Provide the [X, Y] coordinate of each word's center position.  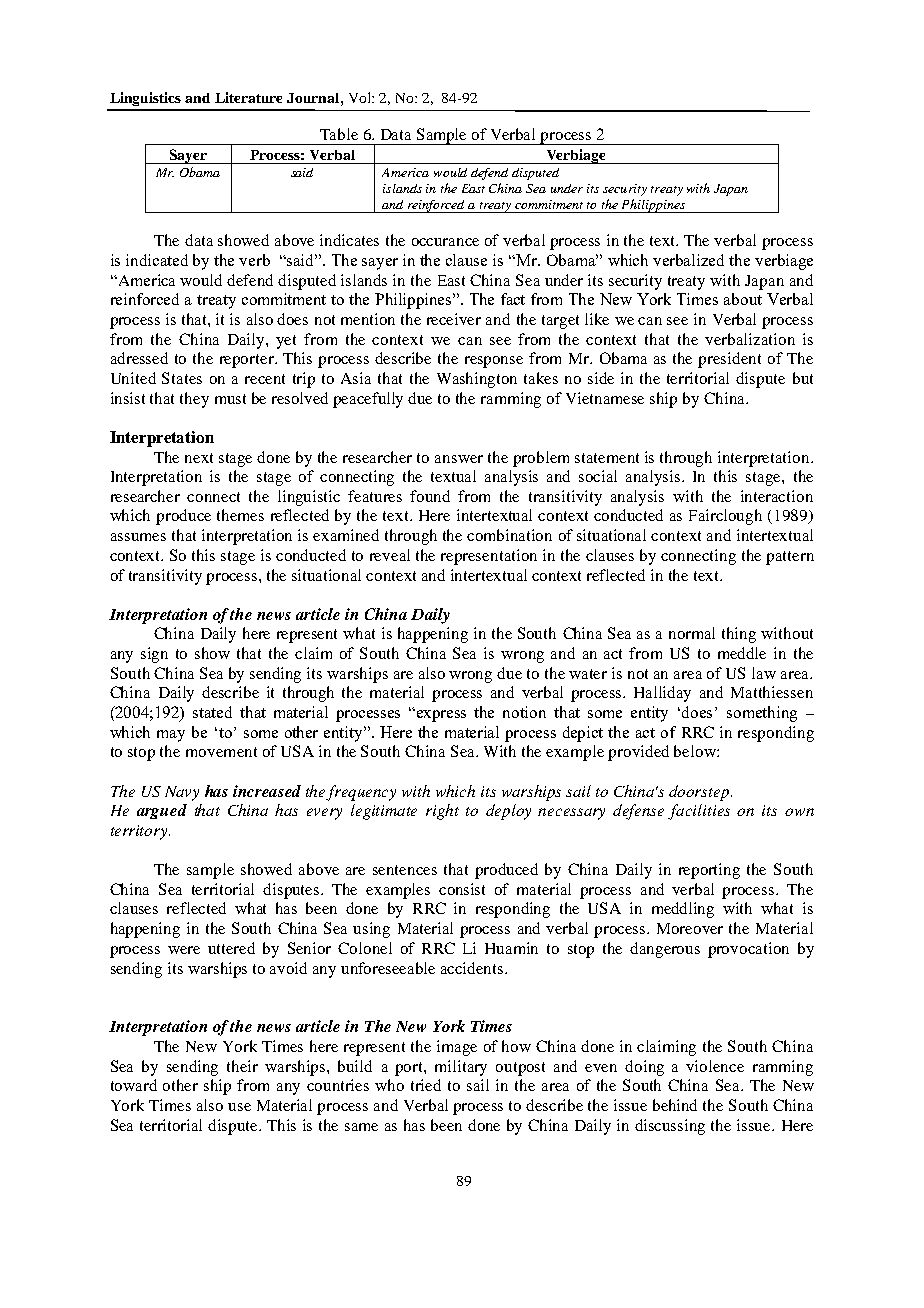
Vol [361, 97]
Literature [248, 97]
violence [715, 1066]
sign [154, 655]
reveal [390, 555]
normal [692, 633]
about [743, 299]
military [461, 1068]
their [242, 1066]
